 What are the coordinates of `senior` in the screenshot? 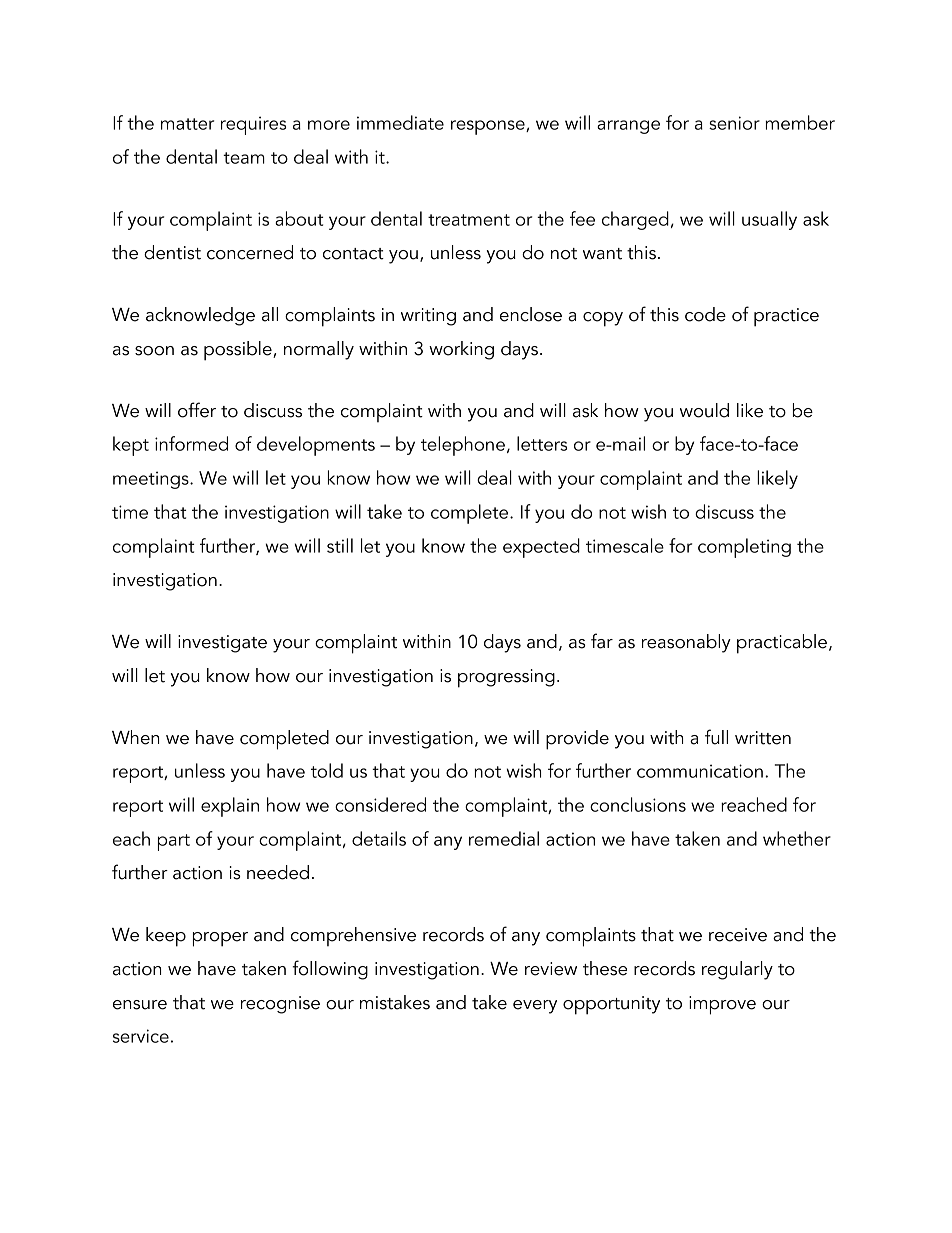 It's located at (734, 123).
